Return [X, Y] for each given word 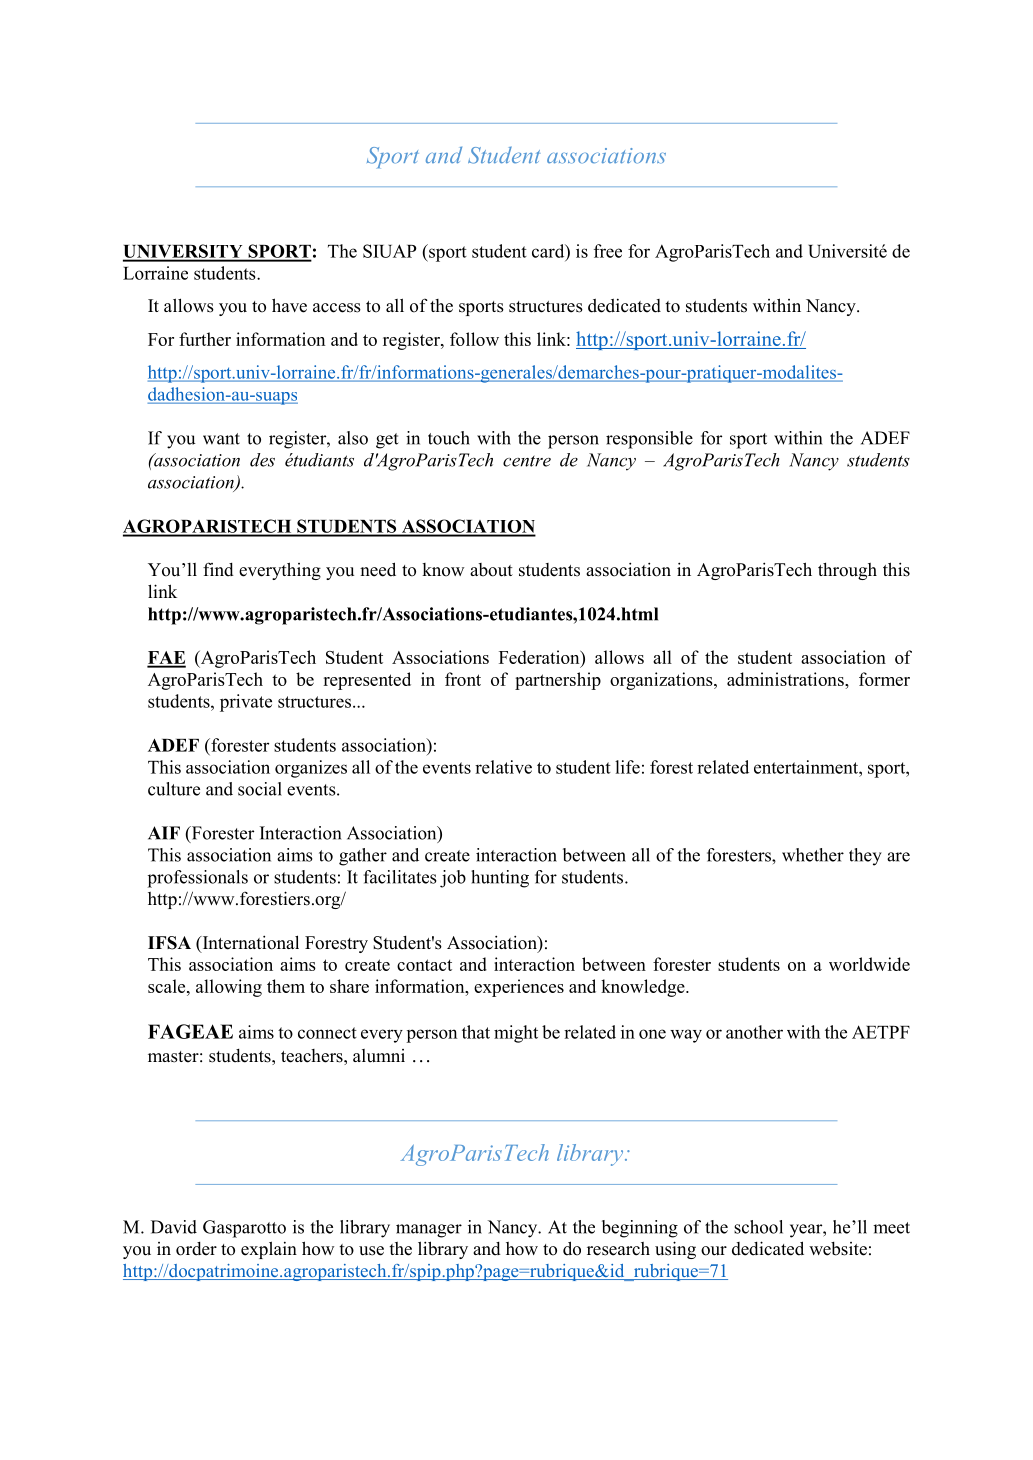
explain [269, 1250]
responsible [649, 440]
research [618, 1249]
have [289, 305]
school [758, 1227]
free [608, 251]
